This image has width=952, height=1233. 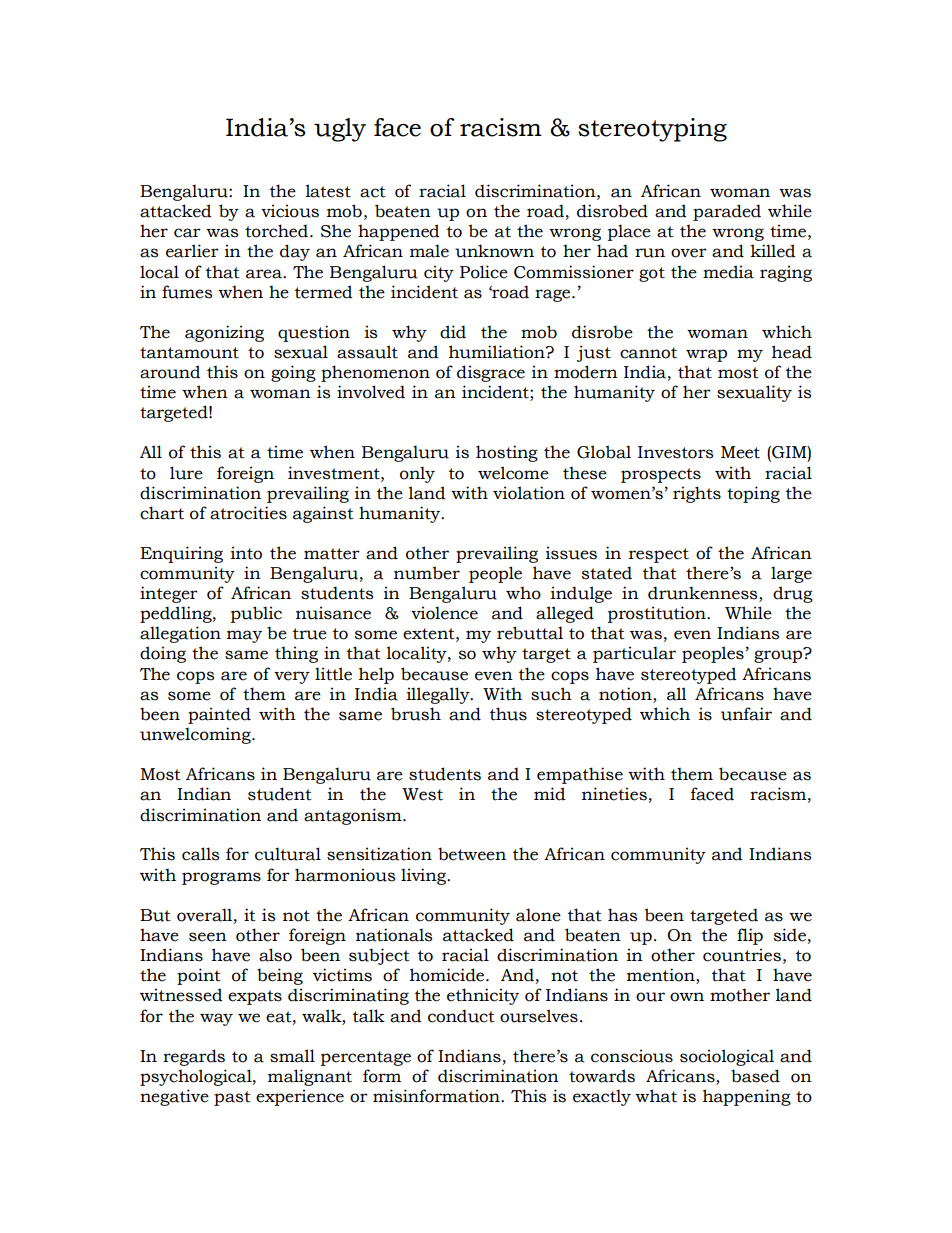 What do you see at coordinates (232, 1098) in the image?
I see `past` at bounding box center [232, 1098].
